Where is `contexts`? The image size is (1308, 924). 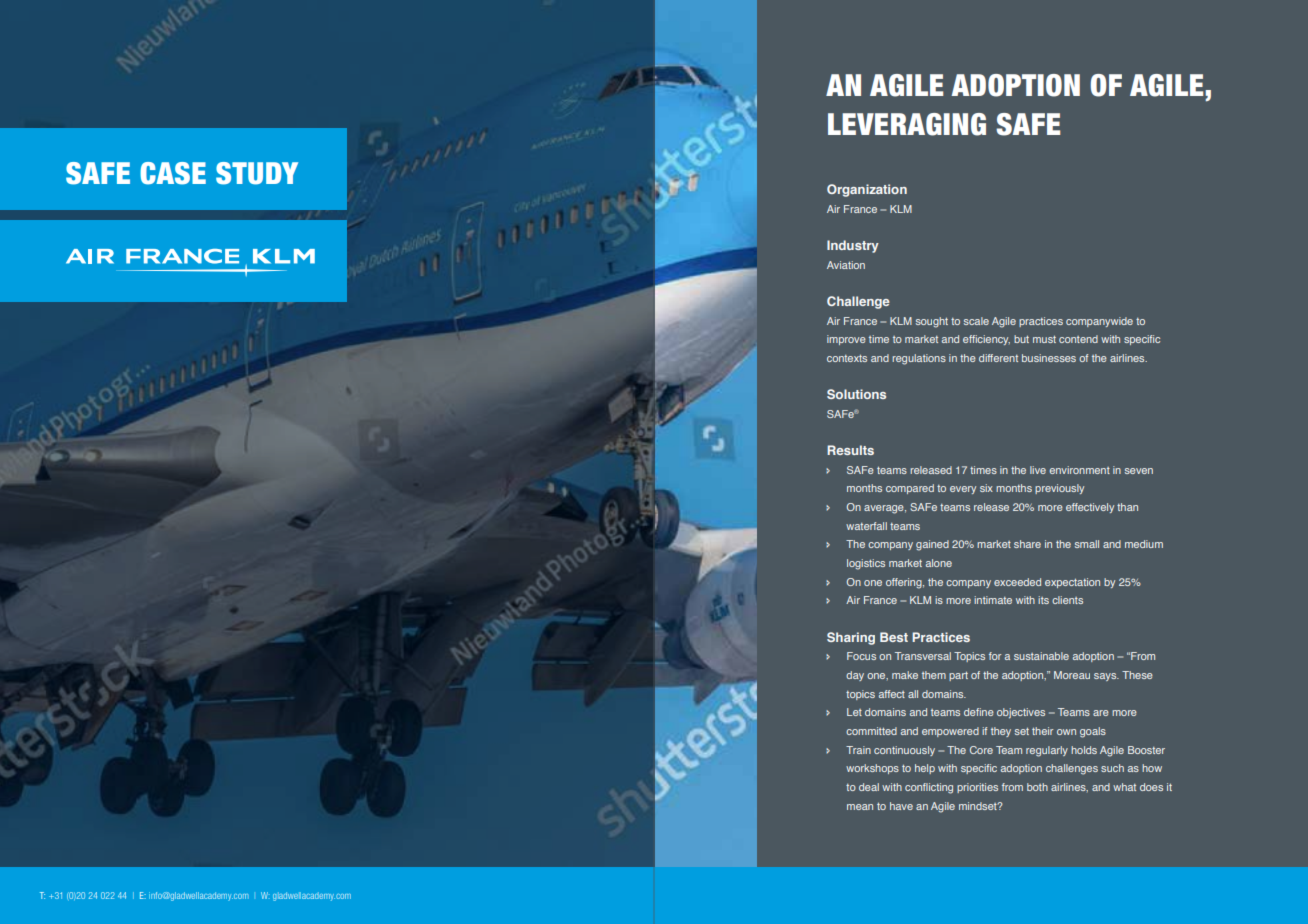
contexts is located at coordinates (847, 358).
